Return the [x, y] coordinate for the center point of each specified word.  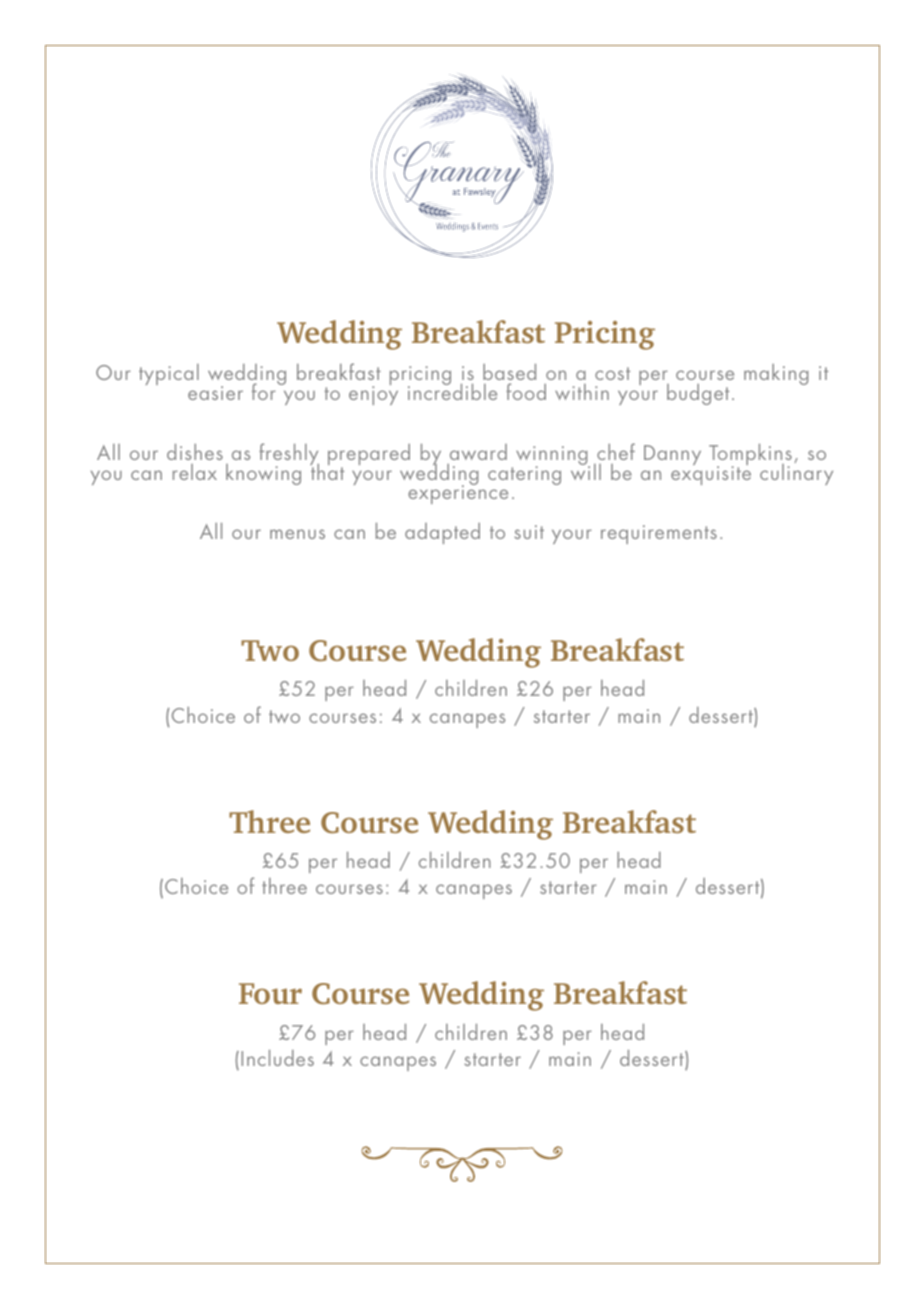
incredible [452, 391]
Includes [277, 1058]
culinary [796, 473]
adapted [442, 533]
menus [297, 534]
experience [458, 493]
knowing [263, 474]
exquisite [711, 474]
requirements [659, 534]
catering [524, 475]
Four [270, 993]
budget [698, 394]
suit [529, 532]
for [265, 391]
